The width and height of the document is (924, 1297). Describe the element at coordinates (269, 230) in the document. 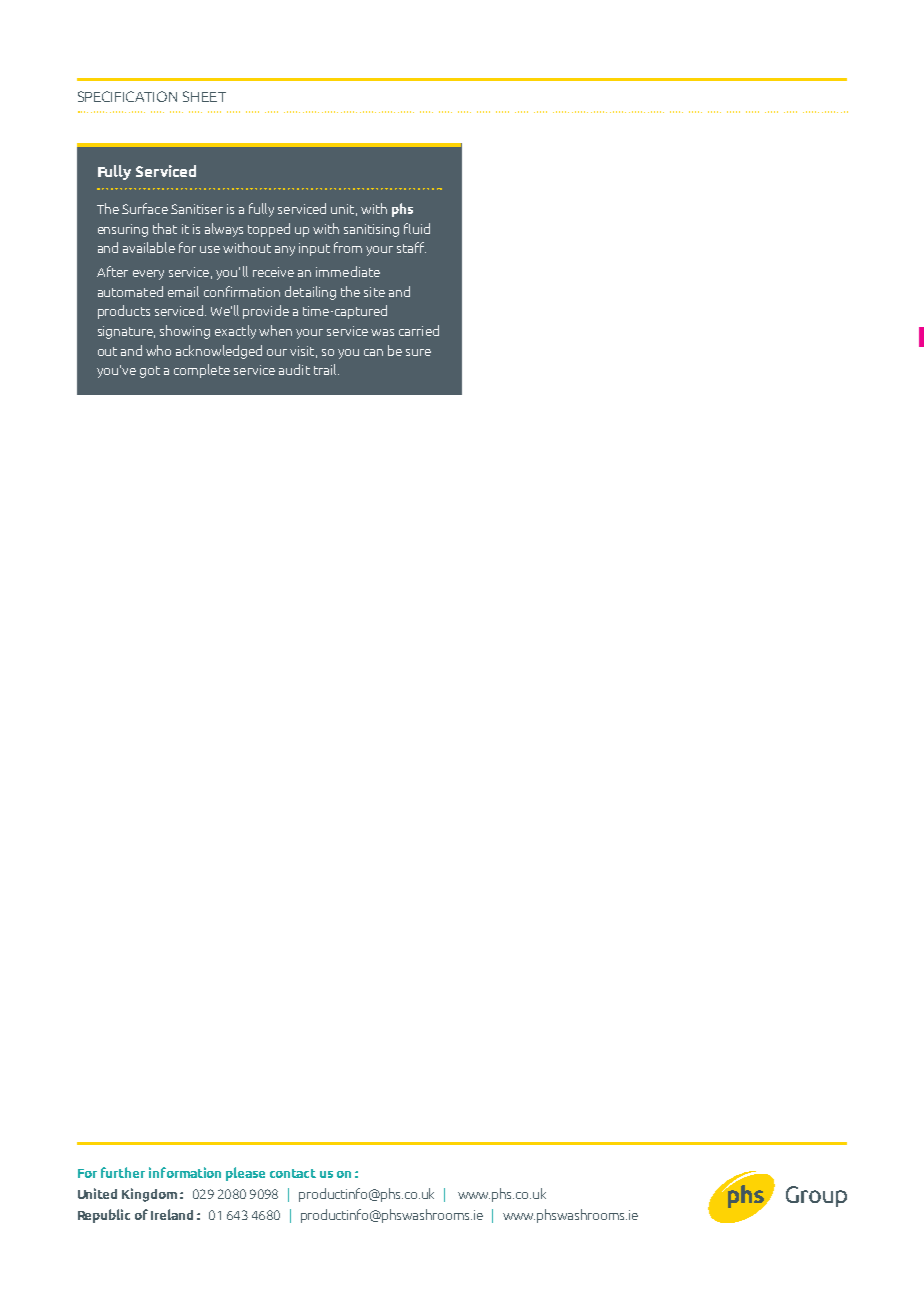

I see `topped` at that location.
